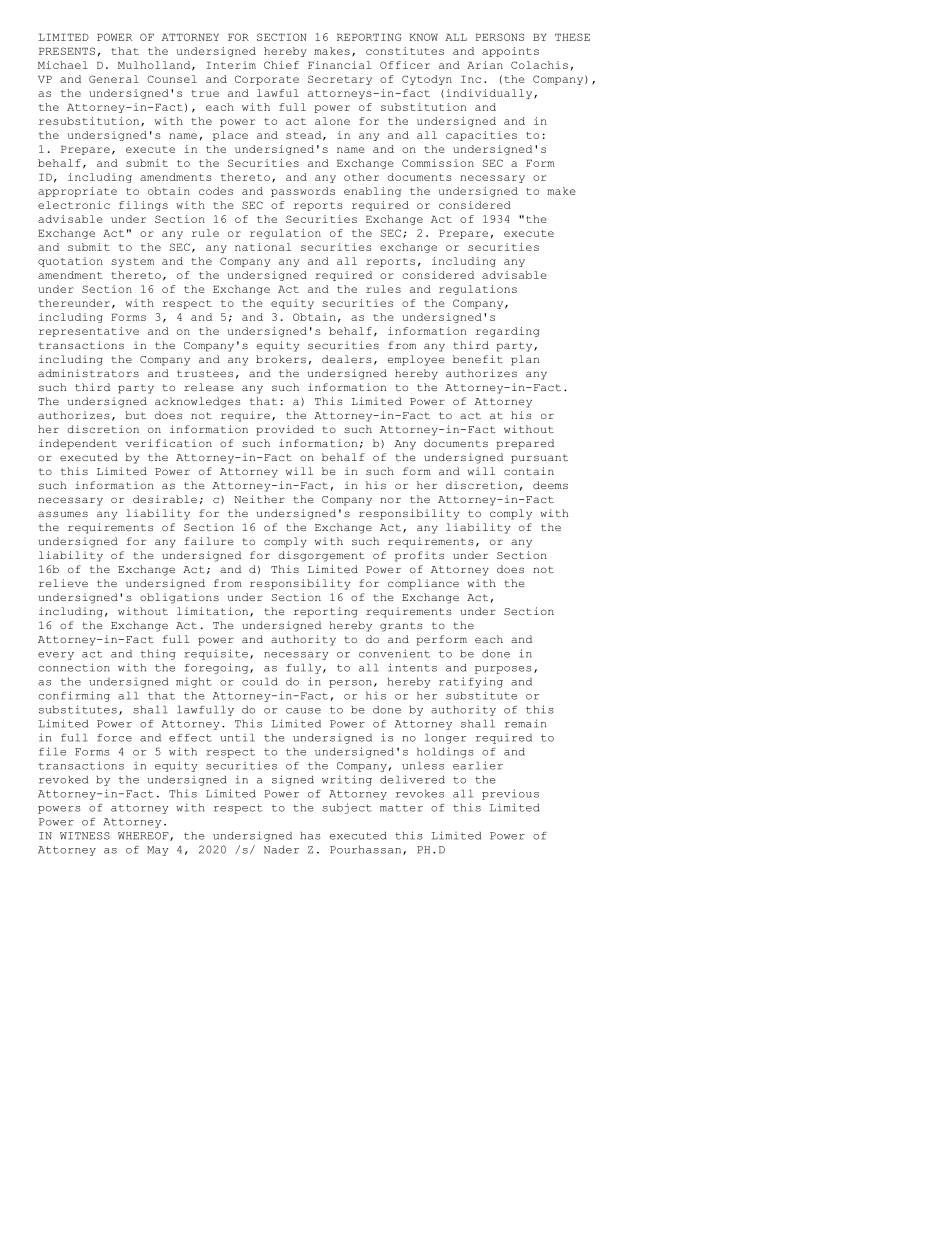  What do you see at coordinates (423, 584) in the screenshot?
I see `compliance` at bounding box center [423, 584].
